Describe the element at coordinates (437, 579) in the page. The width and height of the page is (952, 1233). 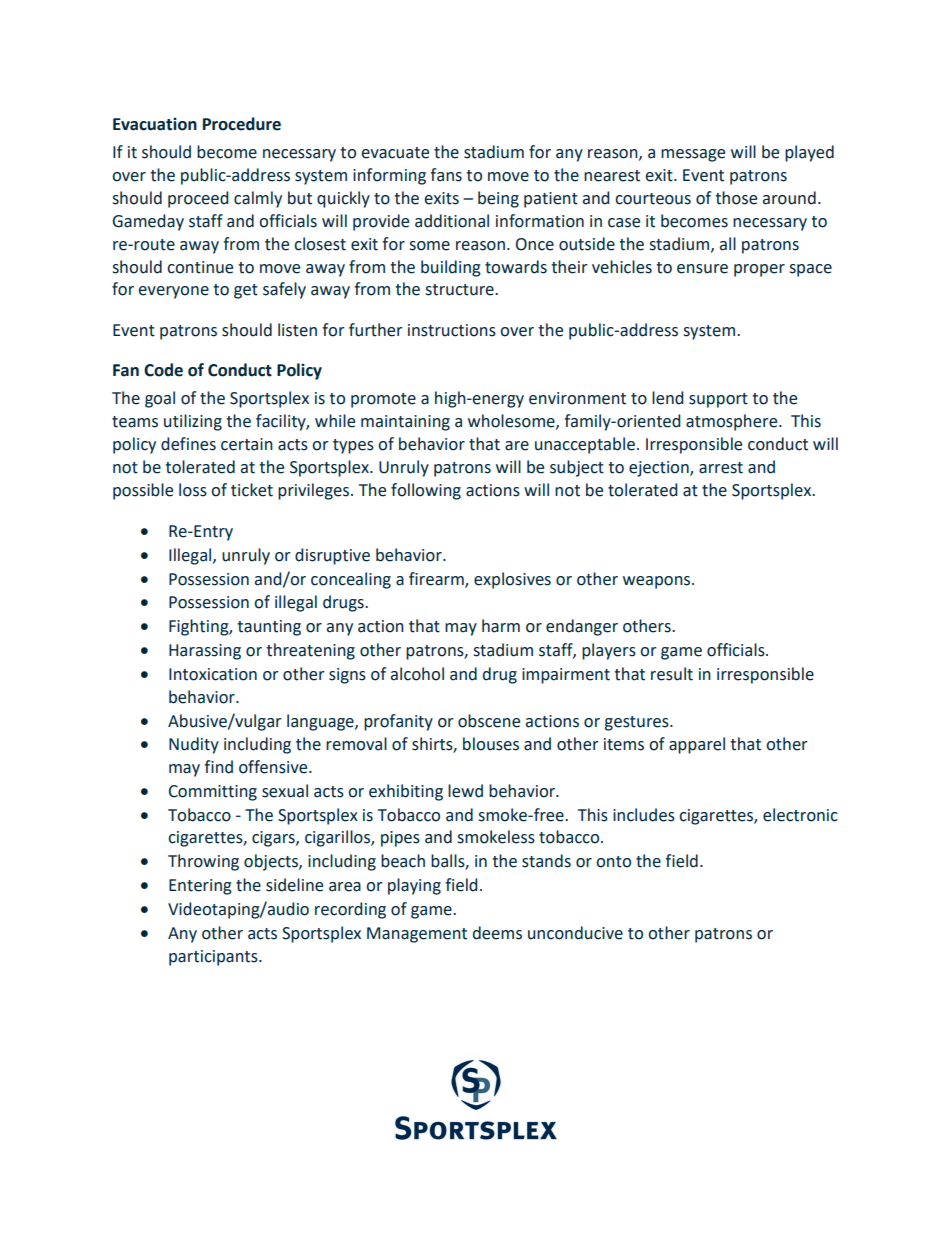
I see `firearm` at that location.
